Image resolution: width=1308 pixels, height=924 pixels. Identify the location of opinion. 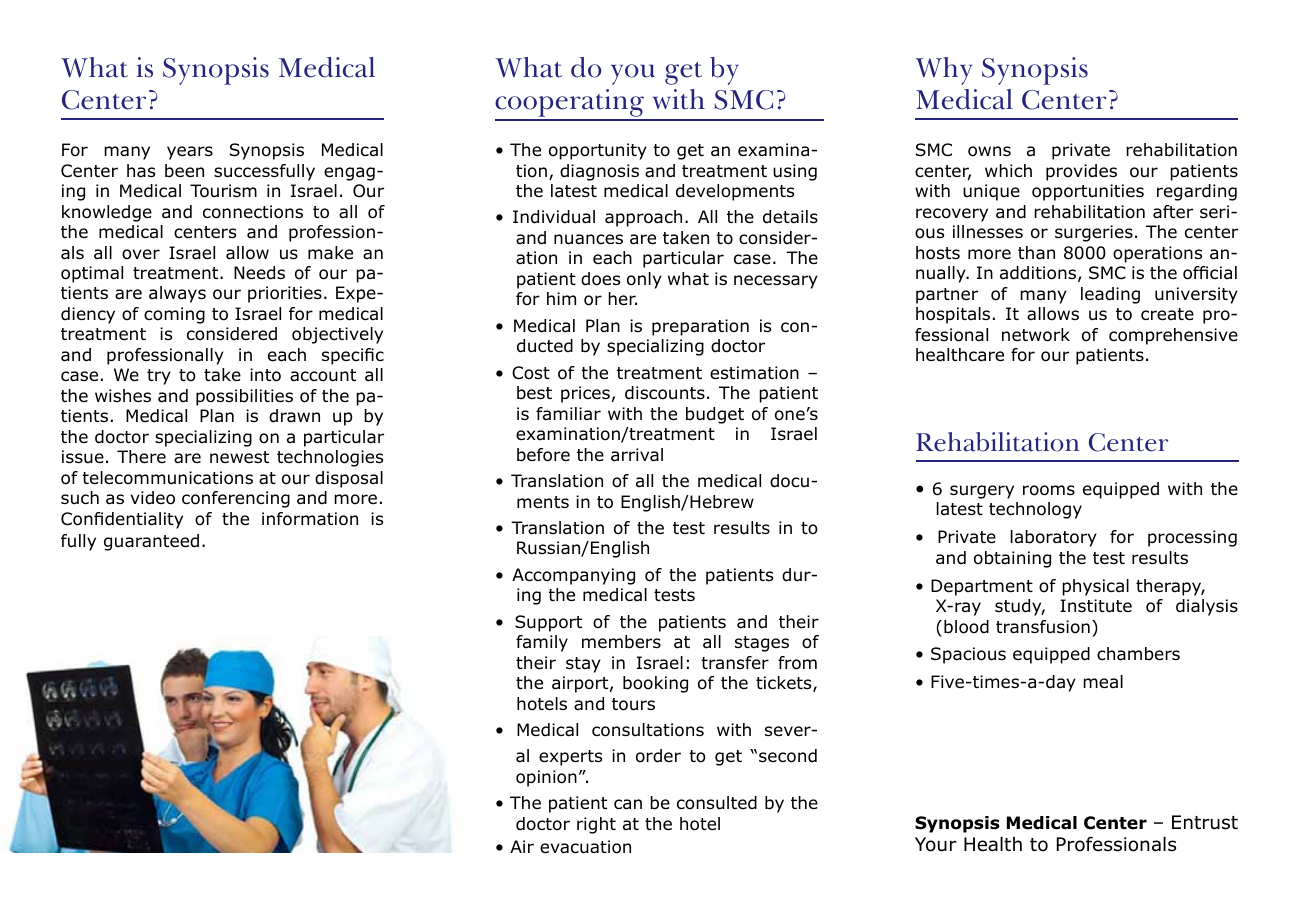
(546, 778).
